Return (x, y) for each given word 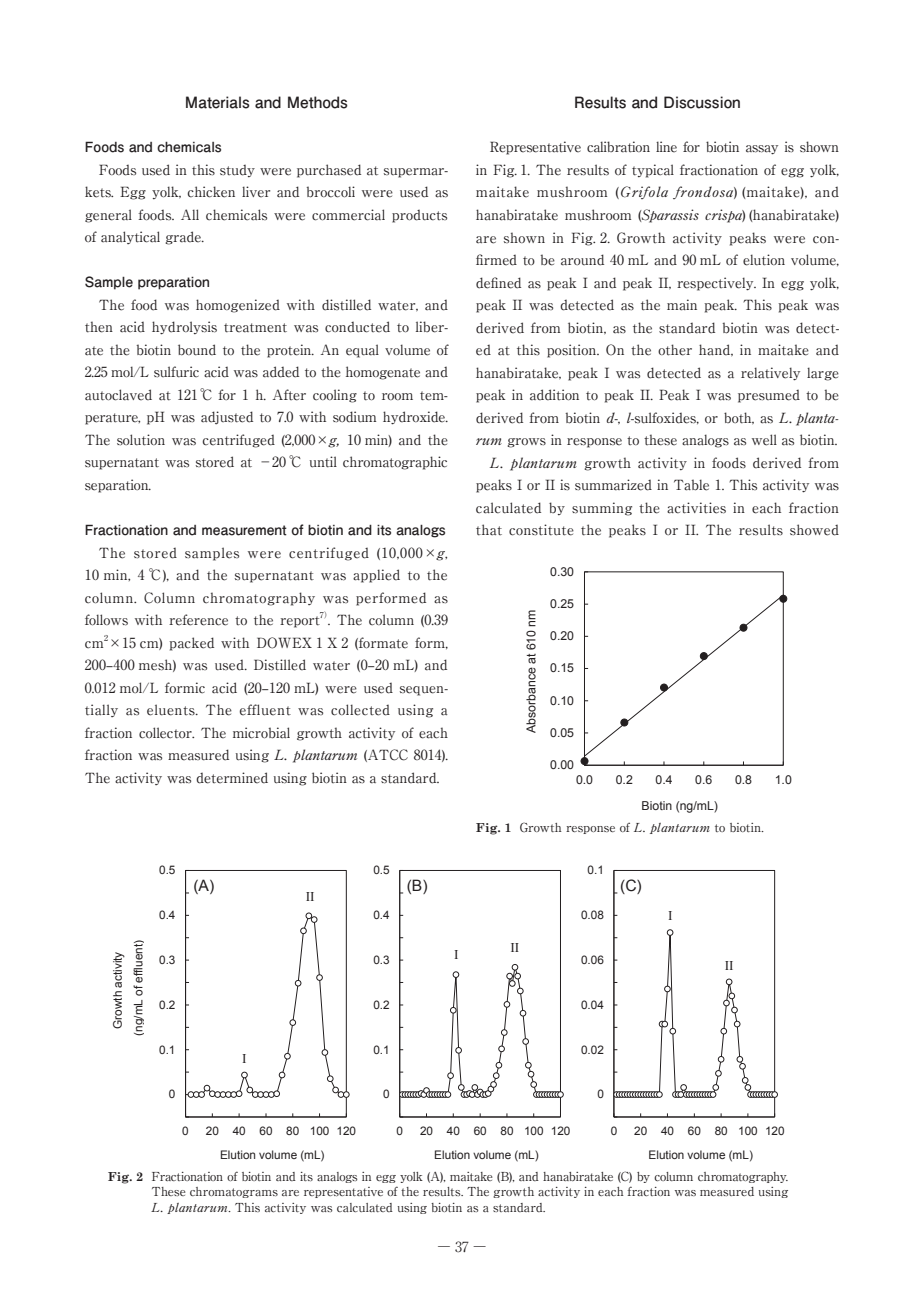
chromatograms (234, 1192)
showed (814, 530)
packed (191, 644)
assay (762, 150)
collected (360, 710)
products (419, 216)
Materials (218, 102)
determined (232, 778)
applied (376, 576)
